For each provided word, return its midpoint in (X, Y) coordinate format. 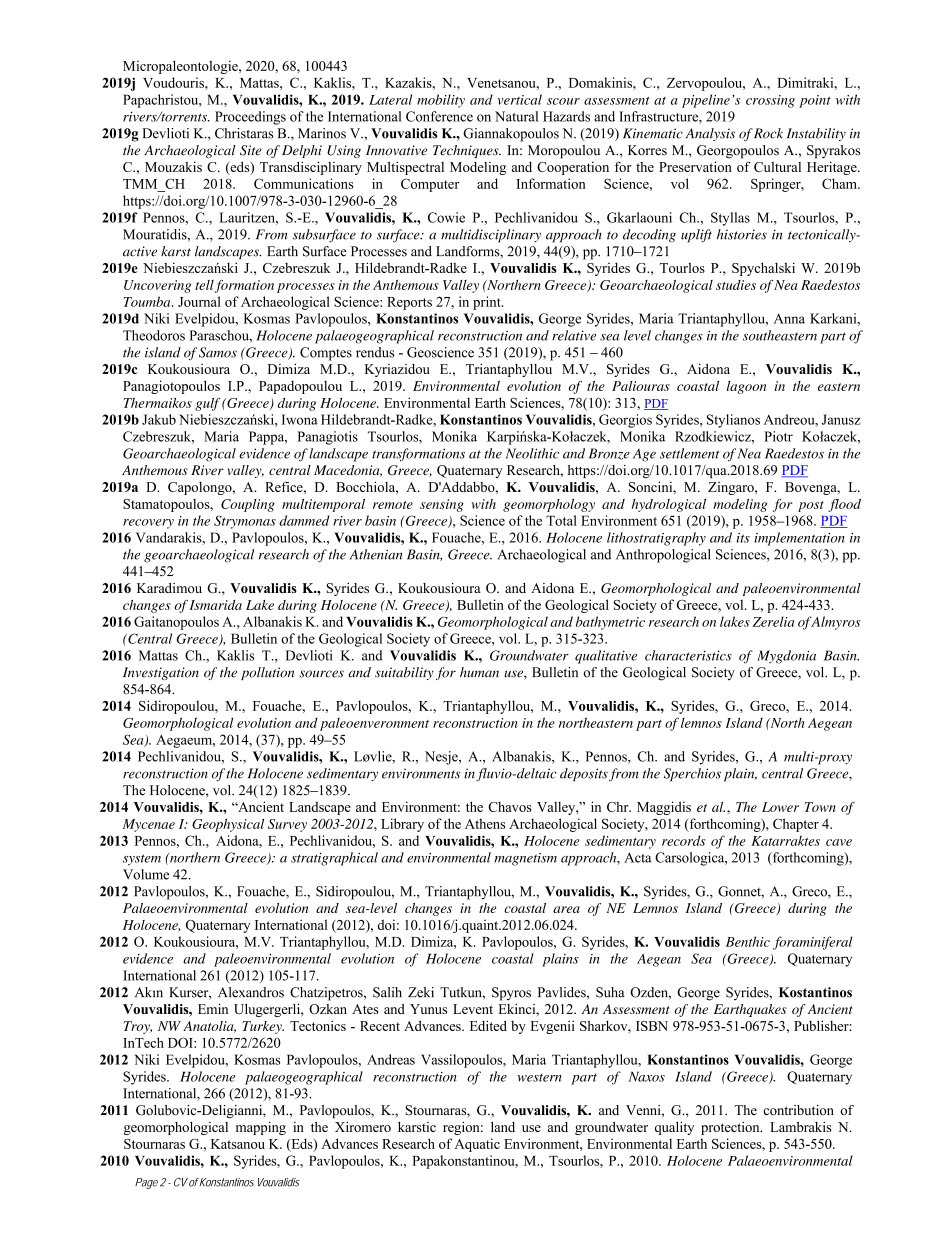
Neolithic (532, 453)
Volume (146, 874)
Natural (516, 116)
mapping (261, 1128)
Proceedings (250, 118)
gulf (208, 404)
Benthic (748, 941)
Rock (768, 133)
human (479, 672)
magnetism (525, 859)
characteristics (688, 655)
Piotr (778, 436)
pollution (267, 673)
